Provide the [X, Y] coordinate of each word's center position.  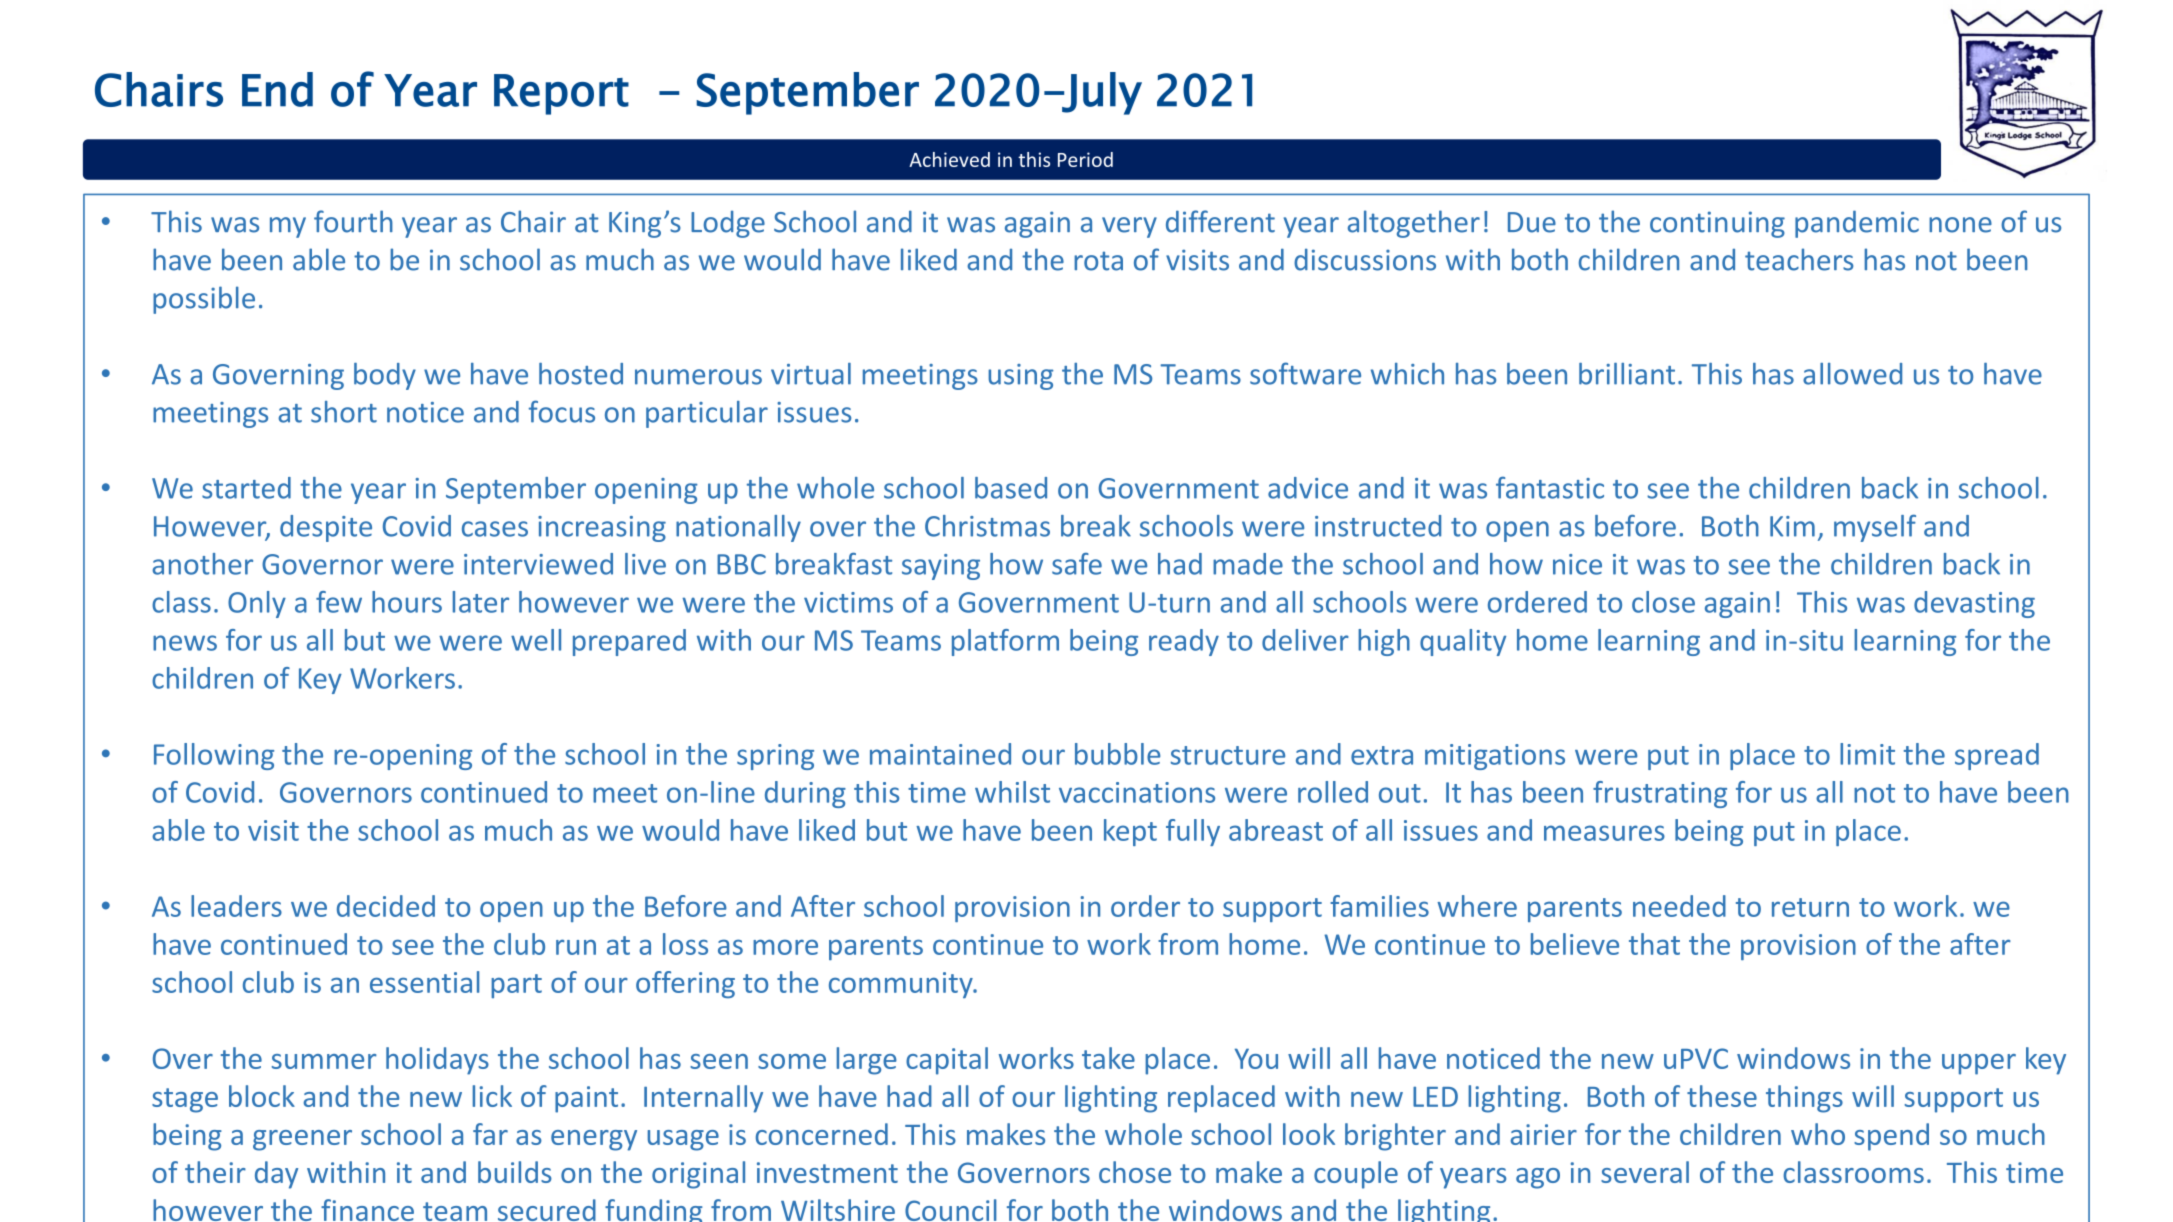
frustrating [1660, 794]
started [246, 488]
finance [367, 1210]
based [1011, 488]
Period [1085, 159]
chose [1135, 1172]
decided [386, 906]
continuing [1717, 224]
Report [561, 94]
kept [1130, 832]
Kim [1792, 526]
